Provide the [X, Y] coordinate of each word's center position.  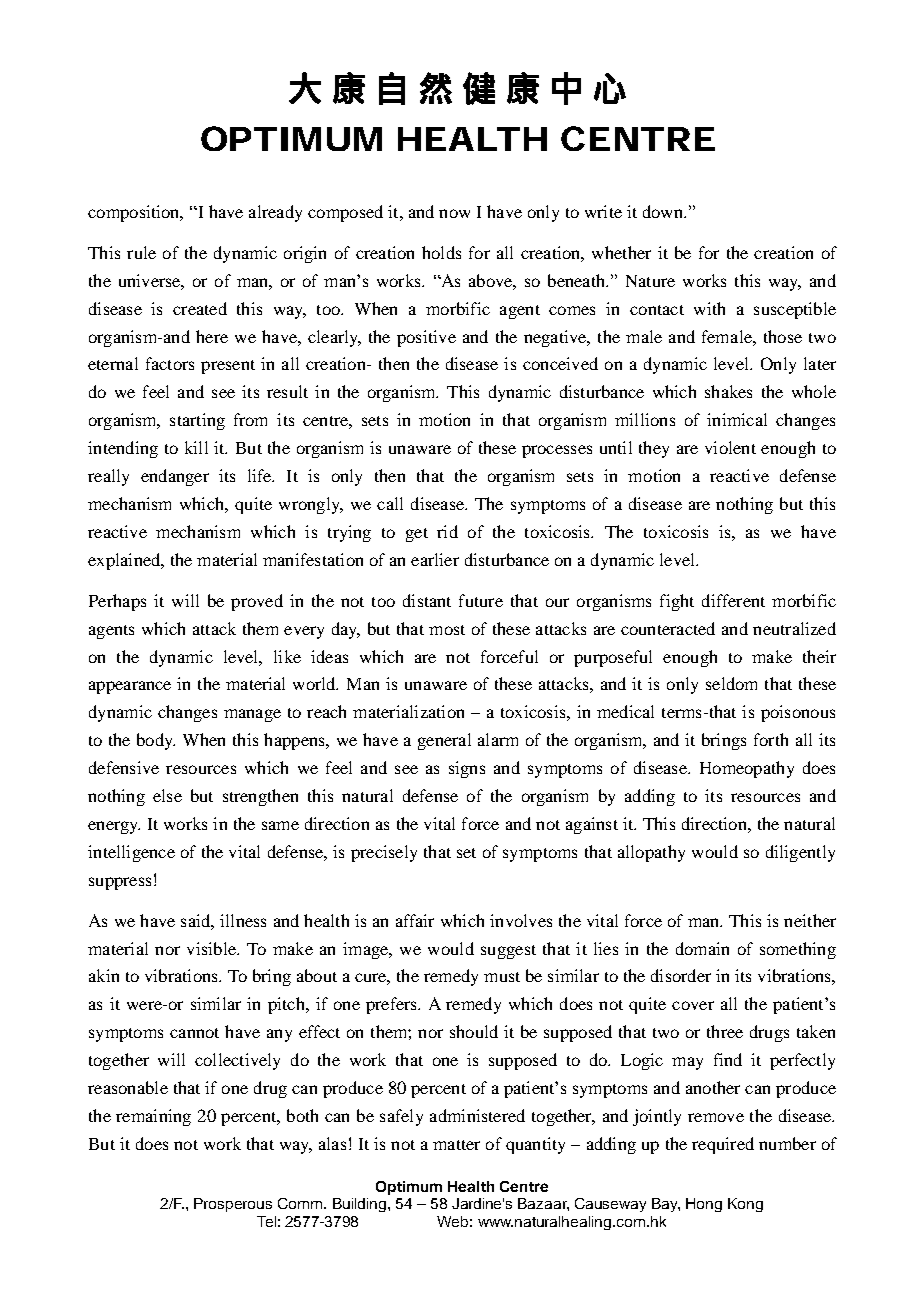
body [156, 741]
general [444, 741]
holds [441, 252]
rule [141, 252]
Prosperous [233, 1205]
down [664, 211]
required [723, 1145]
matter [456, 1145]
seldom [731, 683]
